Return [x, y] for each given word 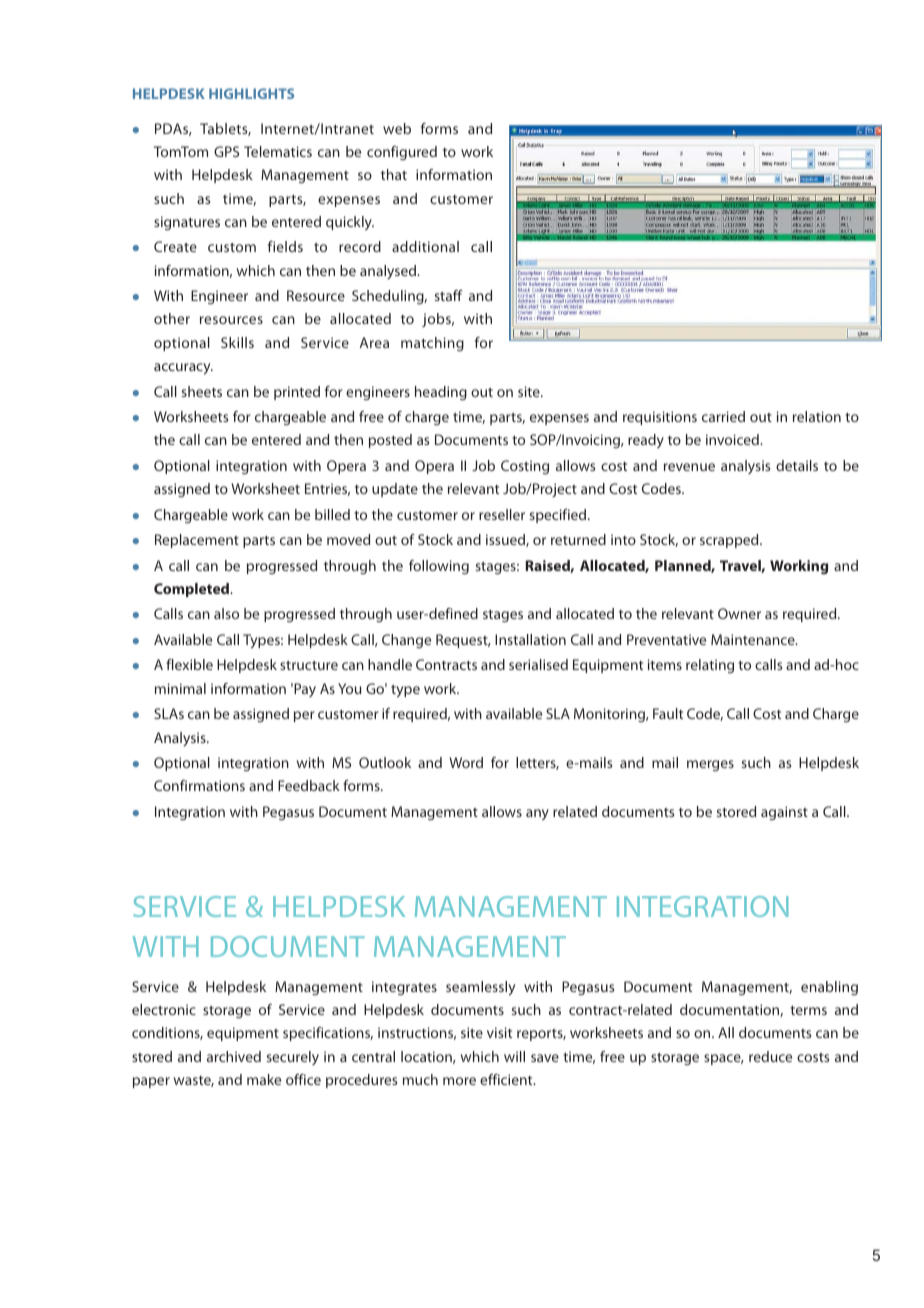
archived [234, 1056]
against [784, 813]
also [226, 613]
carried [723, 416]
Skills [237, 342]
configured [402, 153]
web [397, 128]
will [514, 1056]
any [537, 814]
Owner [739, 613]
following [439, 567]
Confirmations [199, 785]
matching [432, 344]
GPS [226, 151]
